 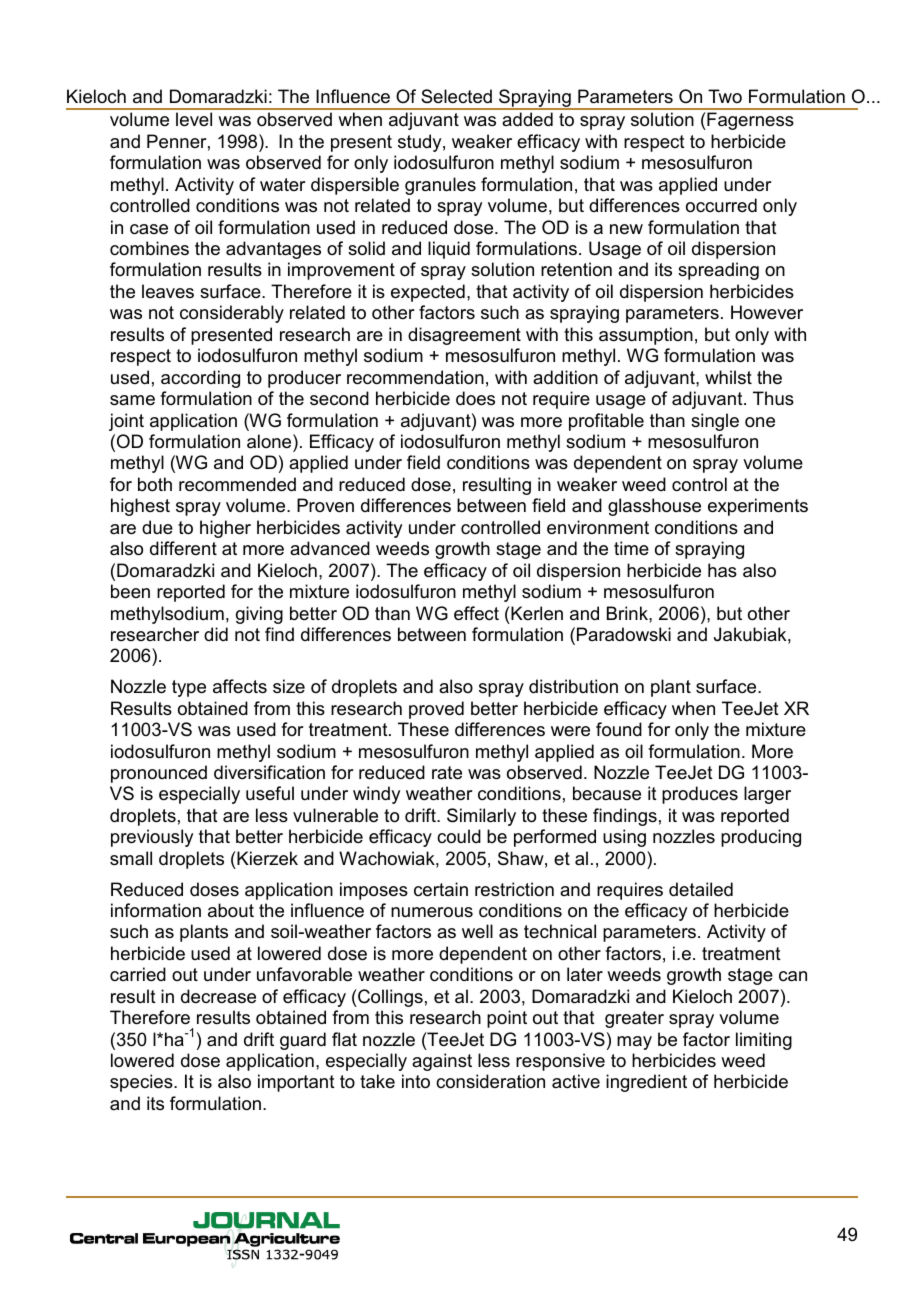 I want to click on level, so click(x=194, y=119).
